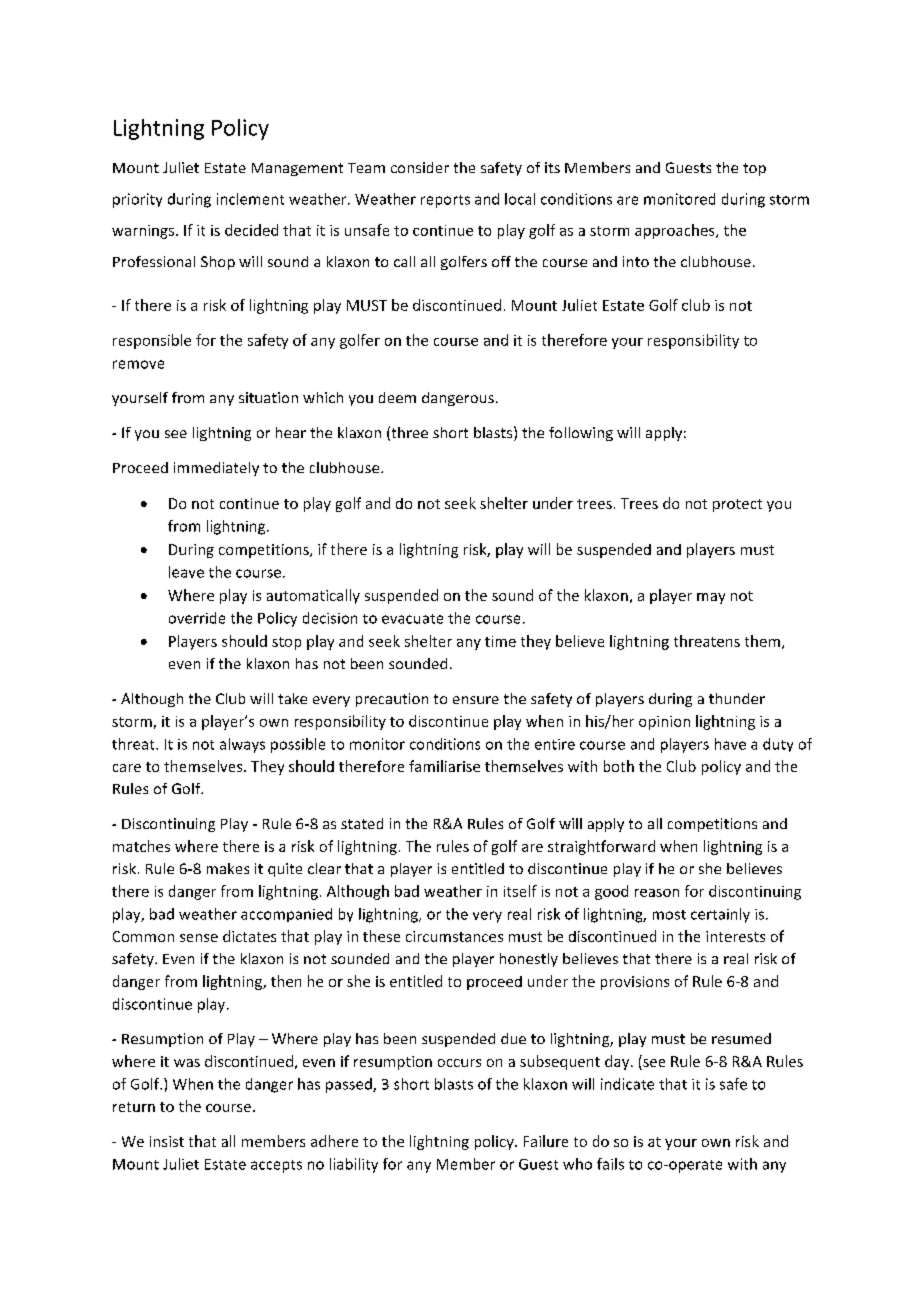  I want to click on inclement, so click(250, 199).
